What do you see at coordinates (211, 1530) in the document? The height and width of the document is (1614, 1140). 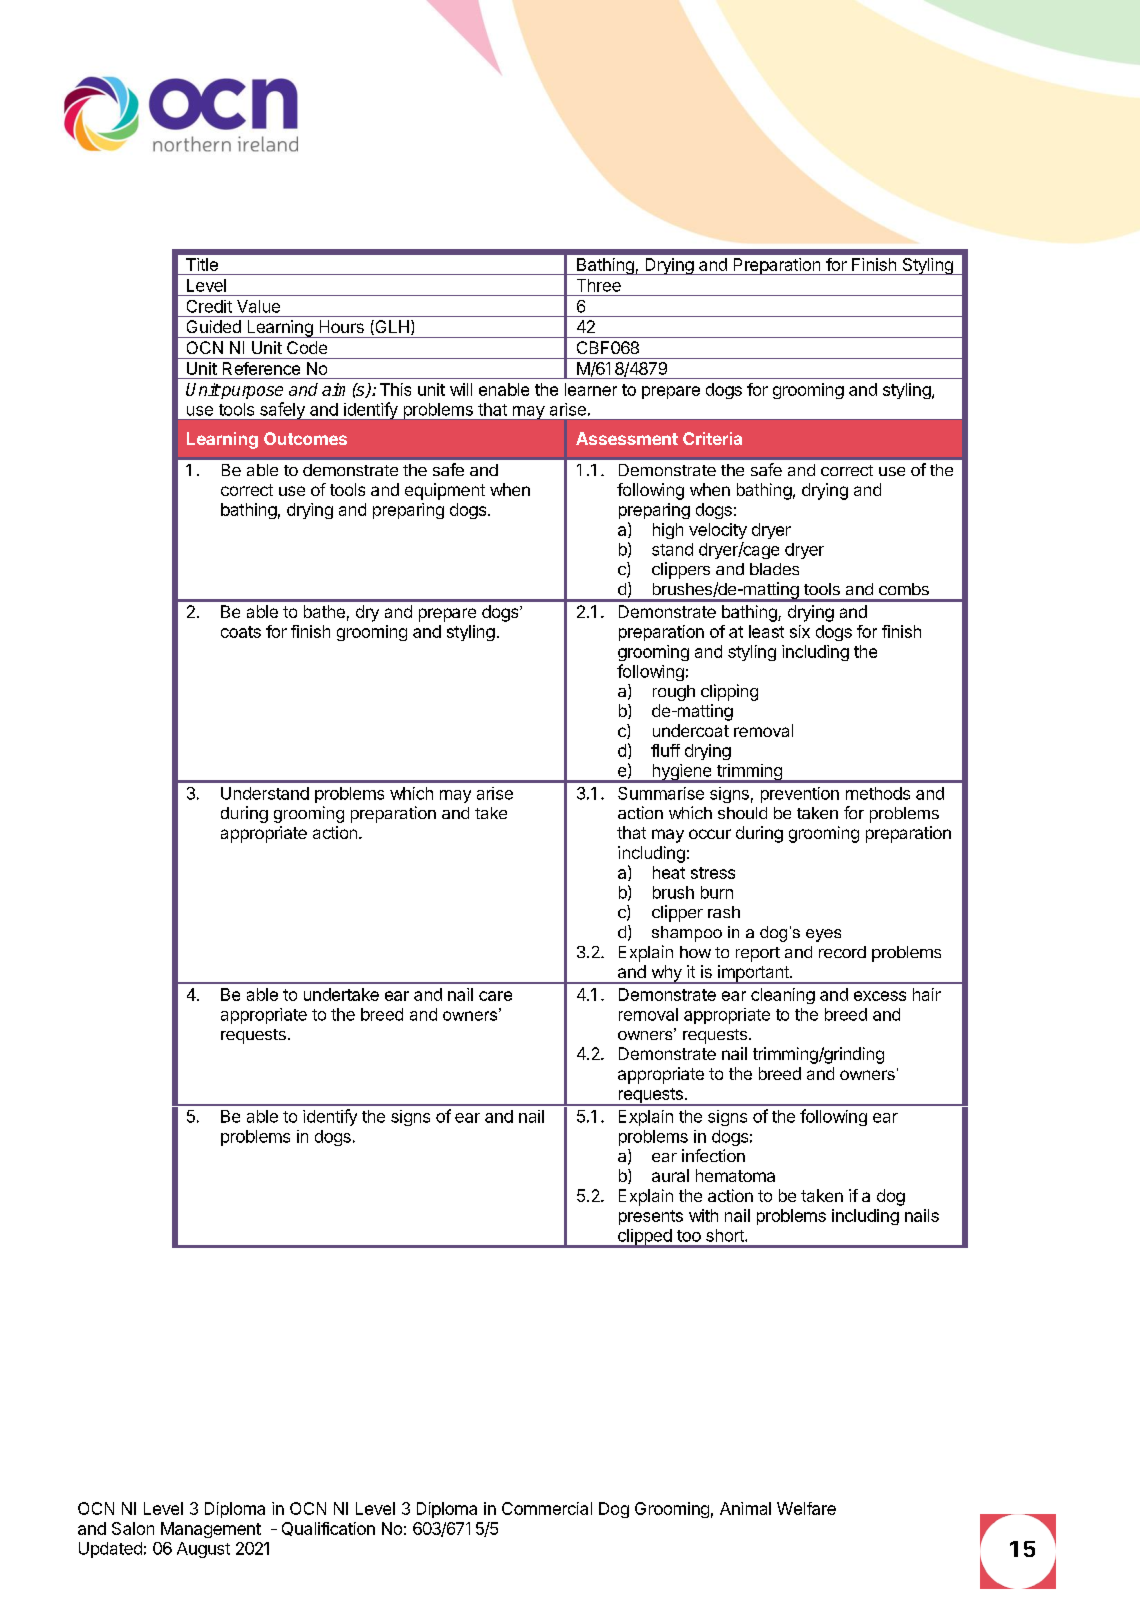 I see `Management` at bounding box center [211, 1530].
